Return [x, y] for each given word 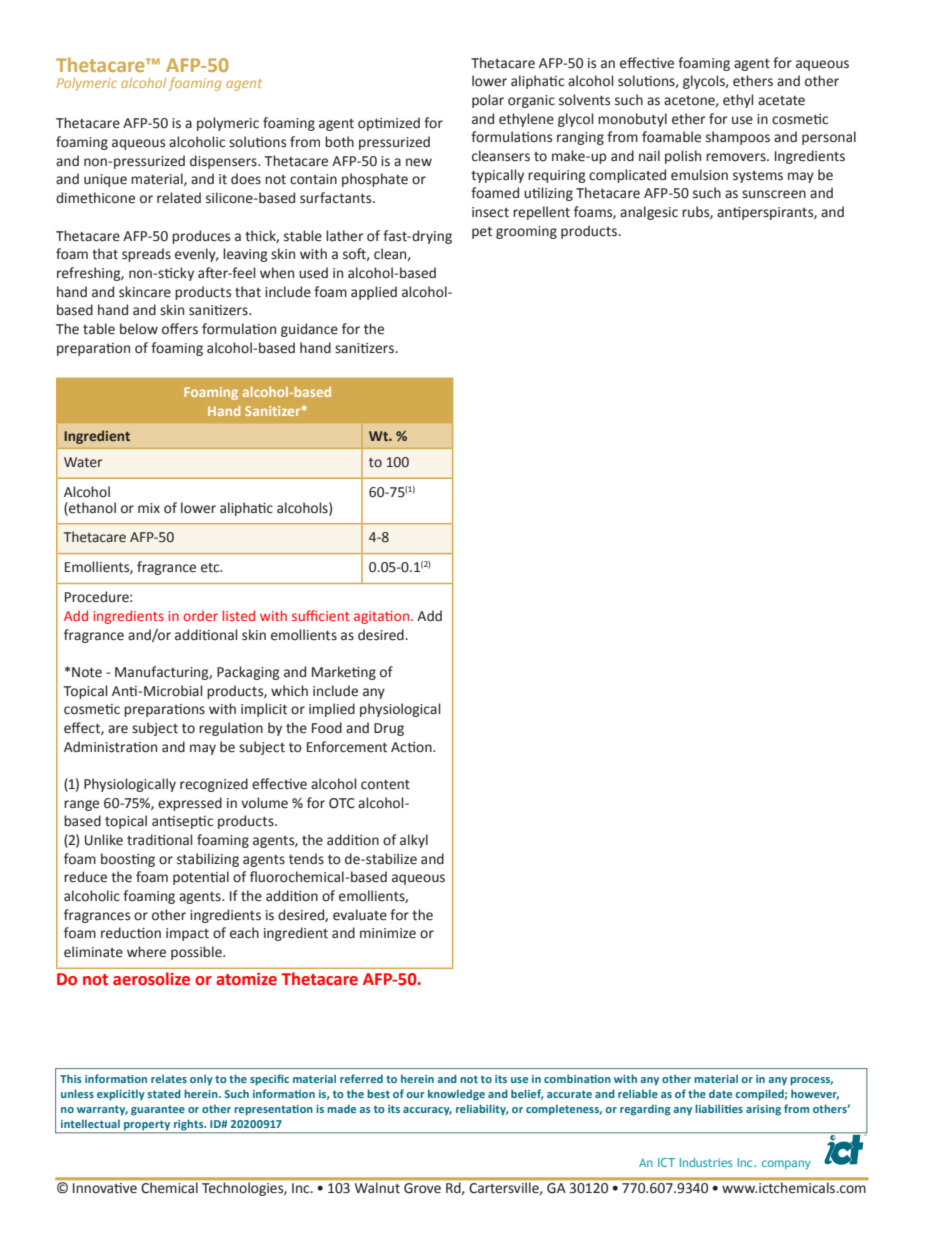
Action [412, 747]
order [200, 615]
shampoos [738, 138]
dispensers [224, 162]
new [419, 162]
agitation [383, 617]
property [147, 1125]
